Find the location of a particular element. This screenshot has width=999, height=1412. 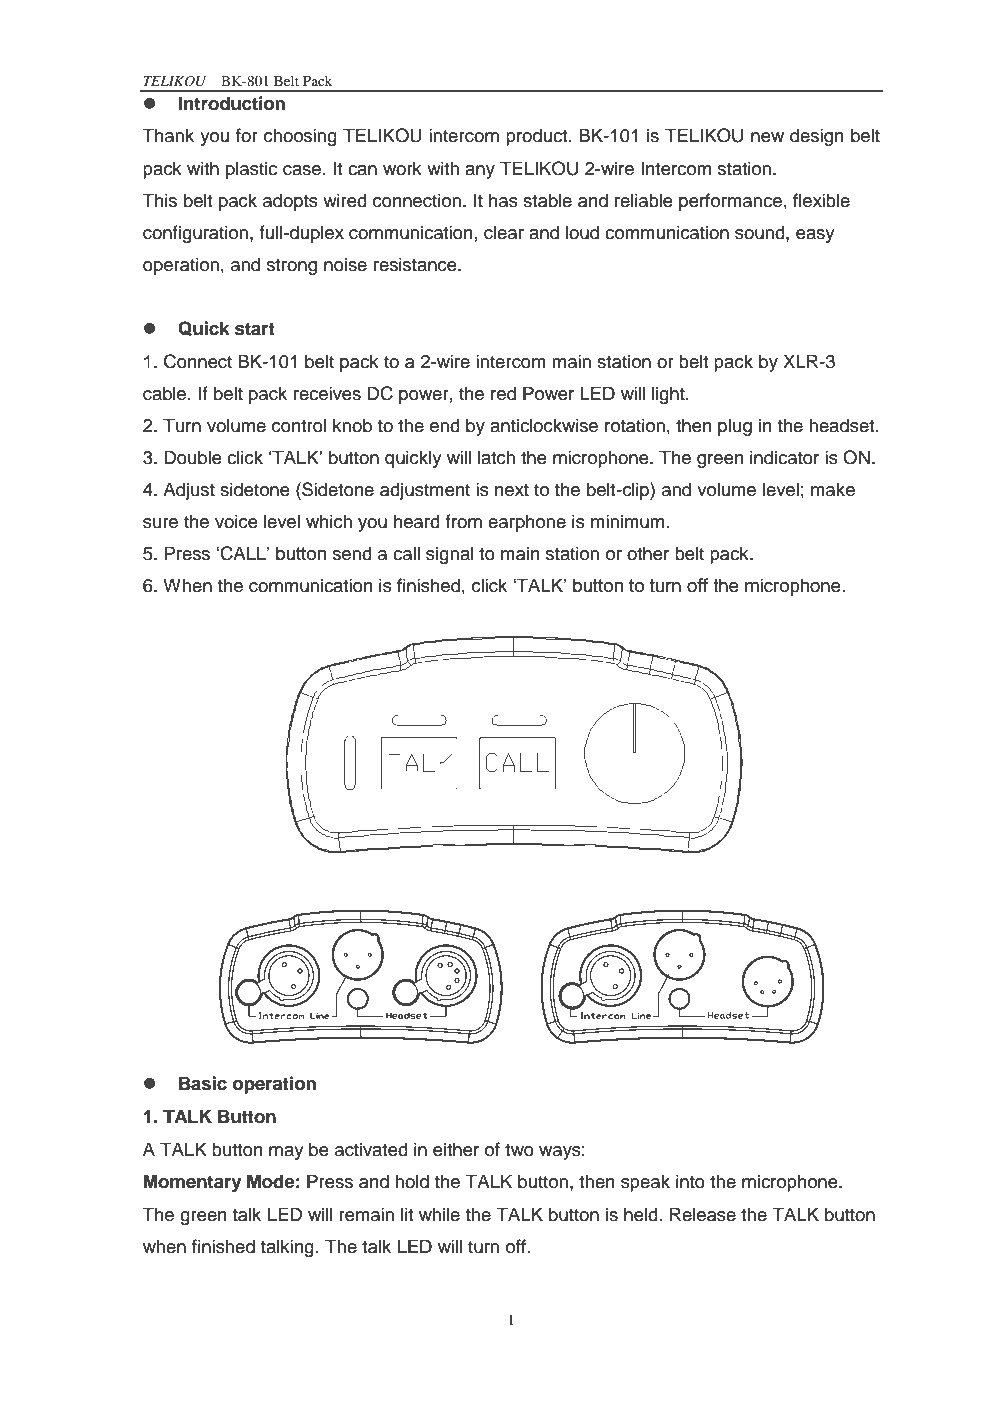

into is located at coordinates (690, 1181).
